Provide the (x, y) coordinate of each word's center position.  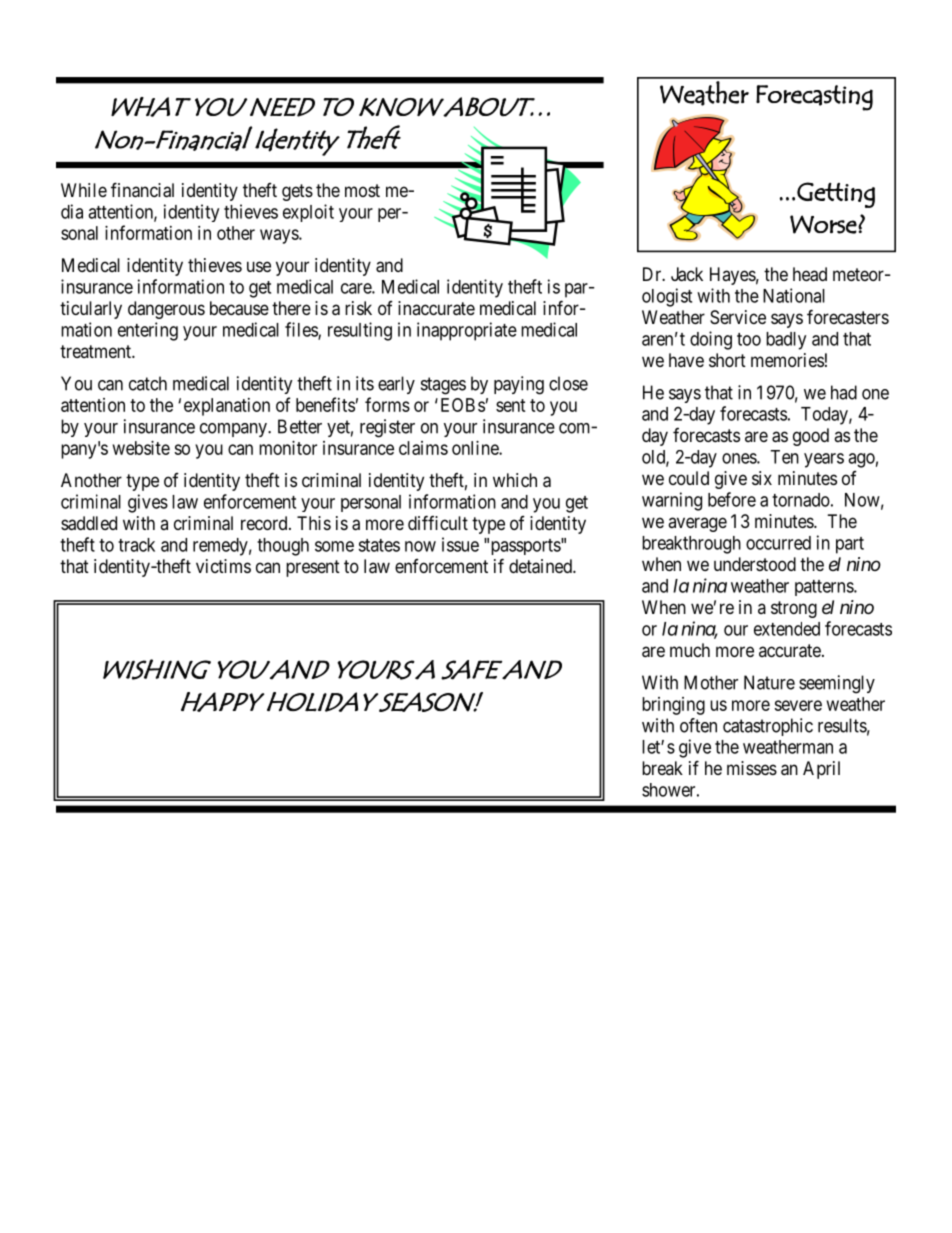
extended (787, 629)
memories (787, 360)
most (362, 190)
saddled (89, 523)
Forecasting (814, 98)
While (84, 190)
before (732, 499)
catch (148, 383)
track (136, 545)
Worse (824, 224)
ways (280, 236)
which (515, 480)
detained (541, 566)
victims (223, 566)
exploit (308, 213)
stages (443, 386)
